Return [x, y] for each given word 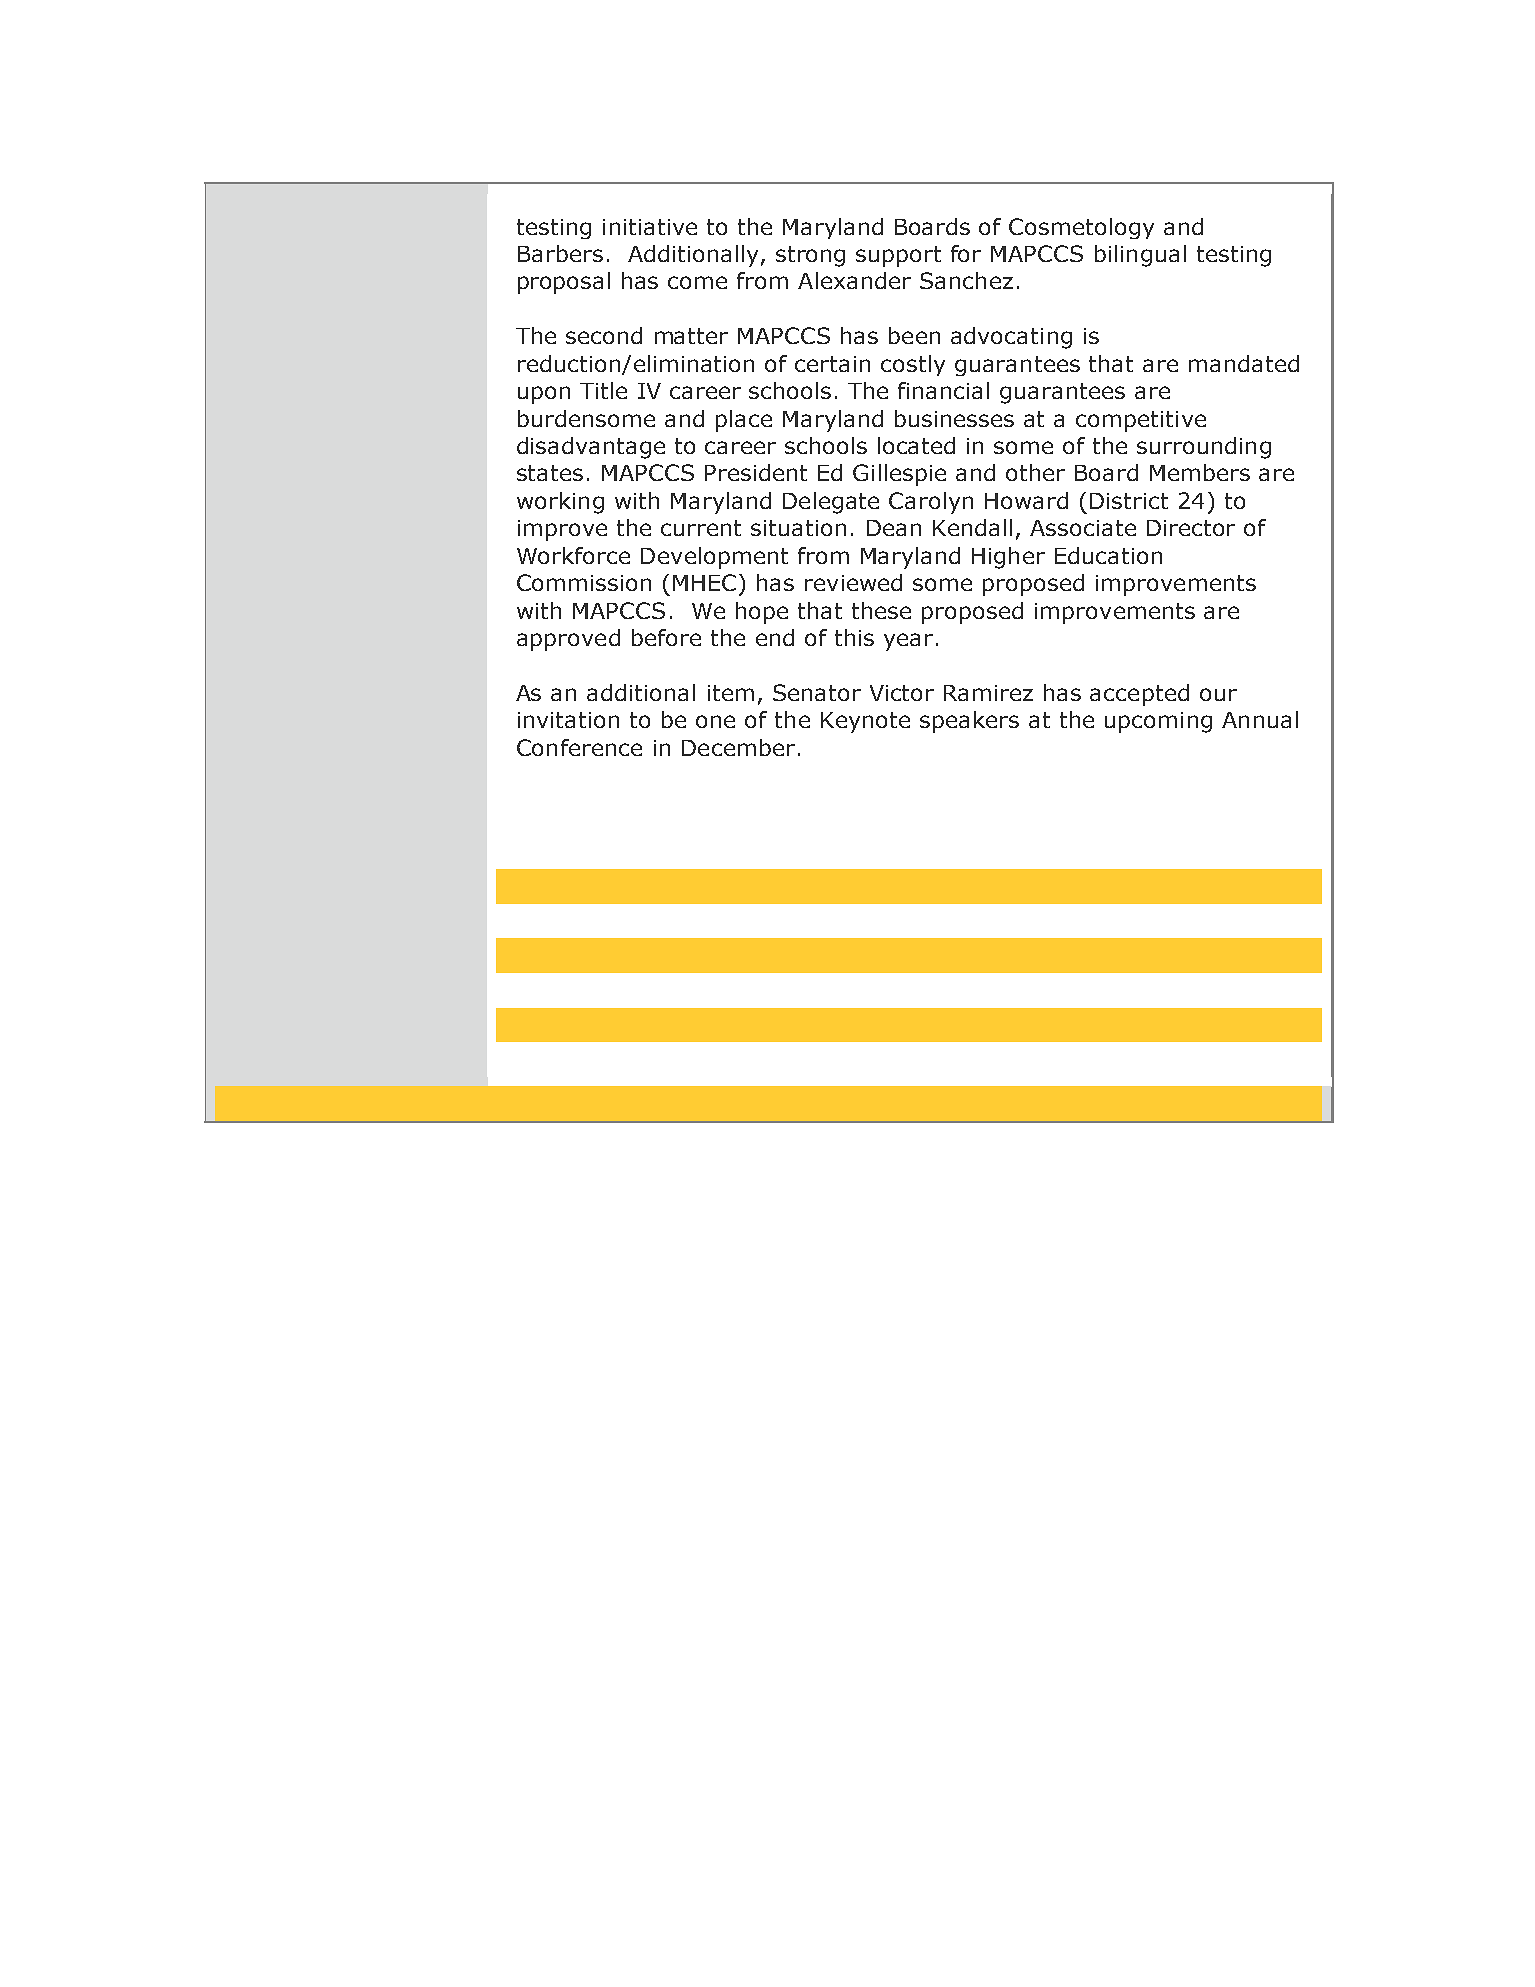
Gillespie [899, 475]
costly [913, 365]
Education [1108, 555]
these [881, 610]
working [560, 503]
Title [603, 390]
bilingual [1140, 256]
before [666, 637]
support [898, 256]
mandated [1244, 363]
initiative [650, 227]
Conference [579, 747]
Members [1200, 472]
